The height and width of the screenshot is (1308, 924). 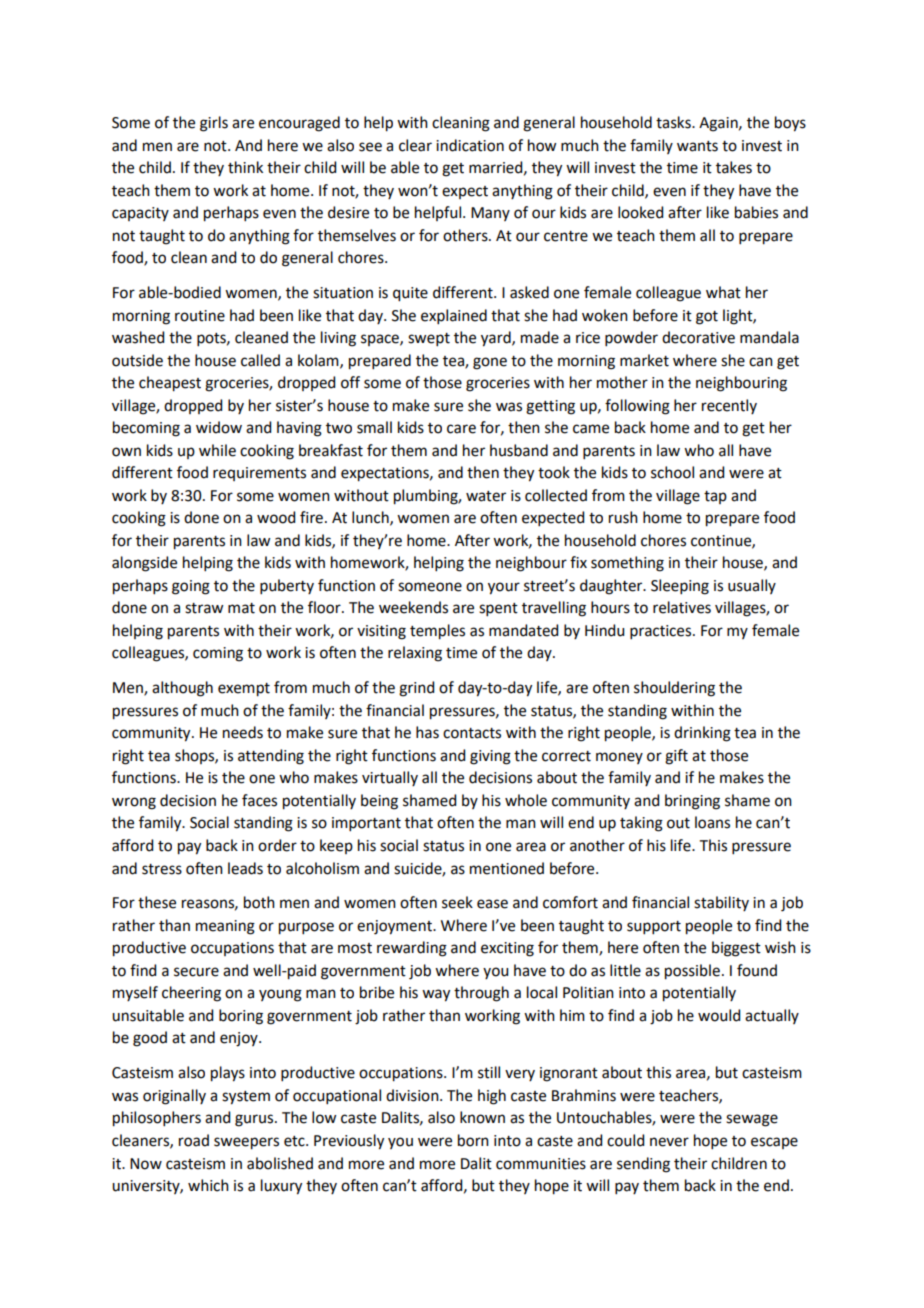 I want to click on going, so click(x=191, y=587).
